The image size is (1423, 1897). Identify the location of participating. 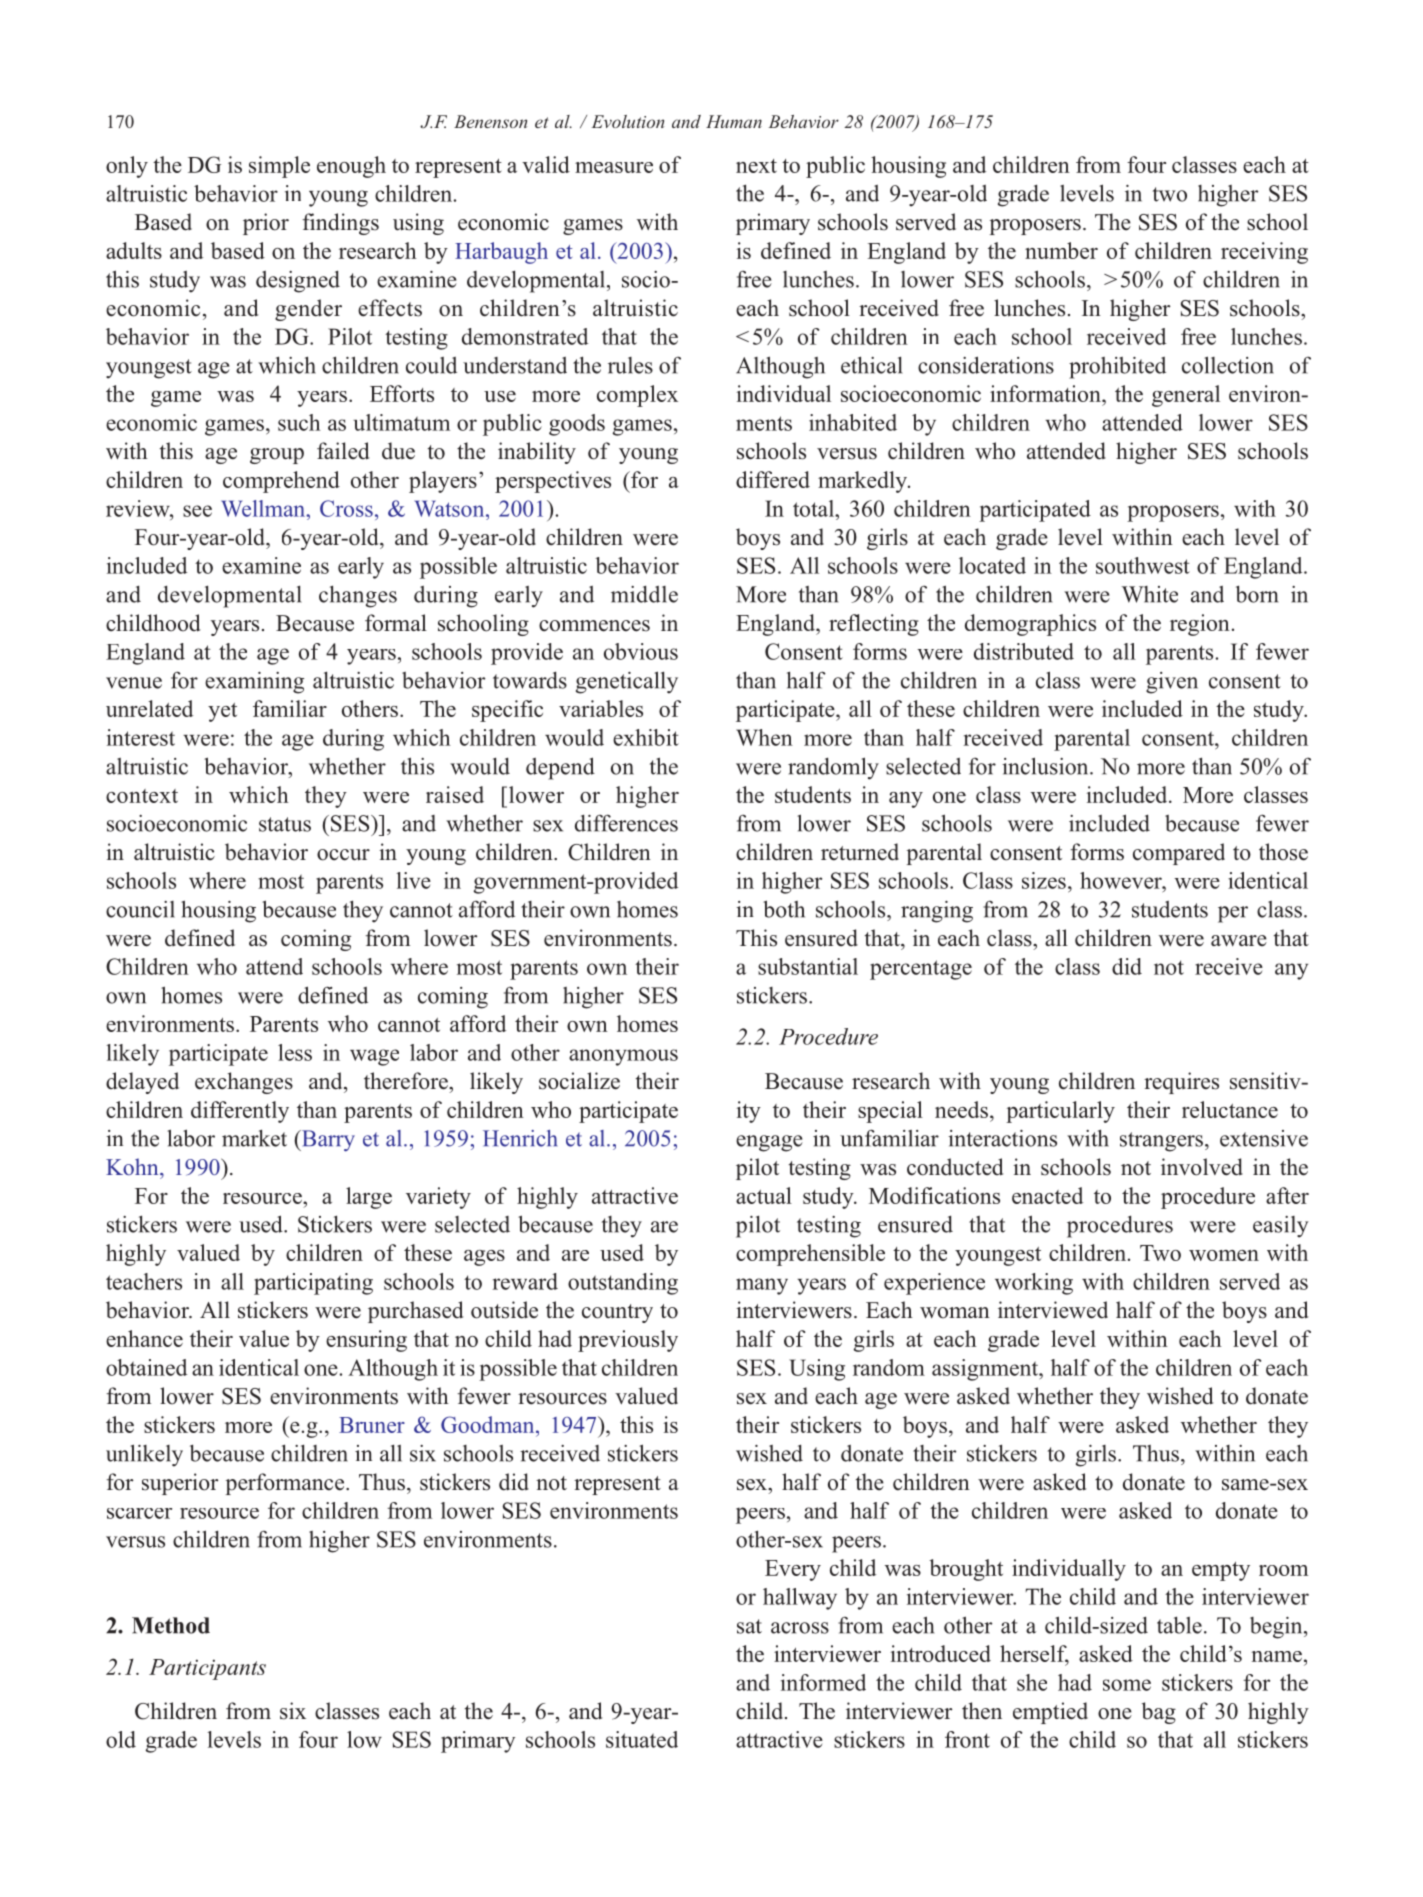
(313, 1284).
